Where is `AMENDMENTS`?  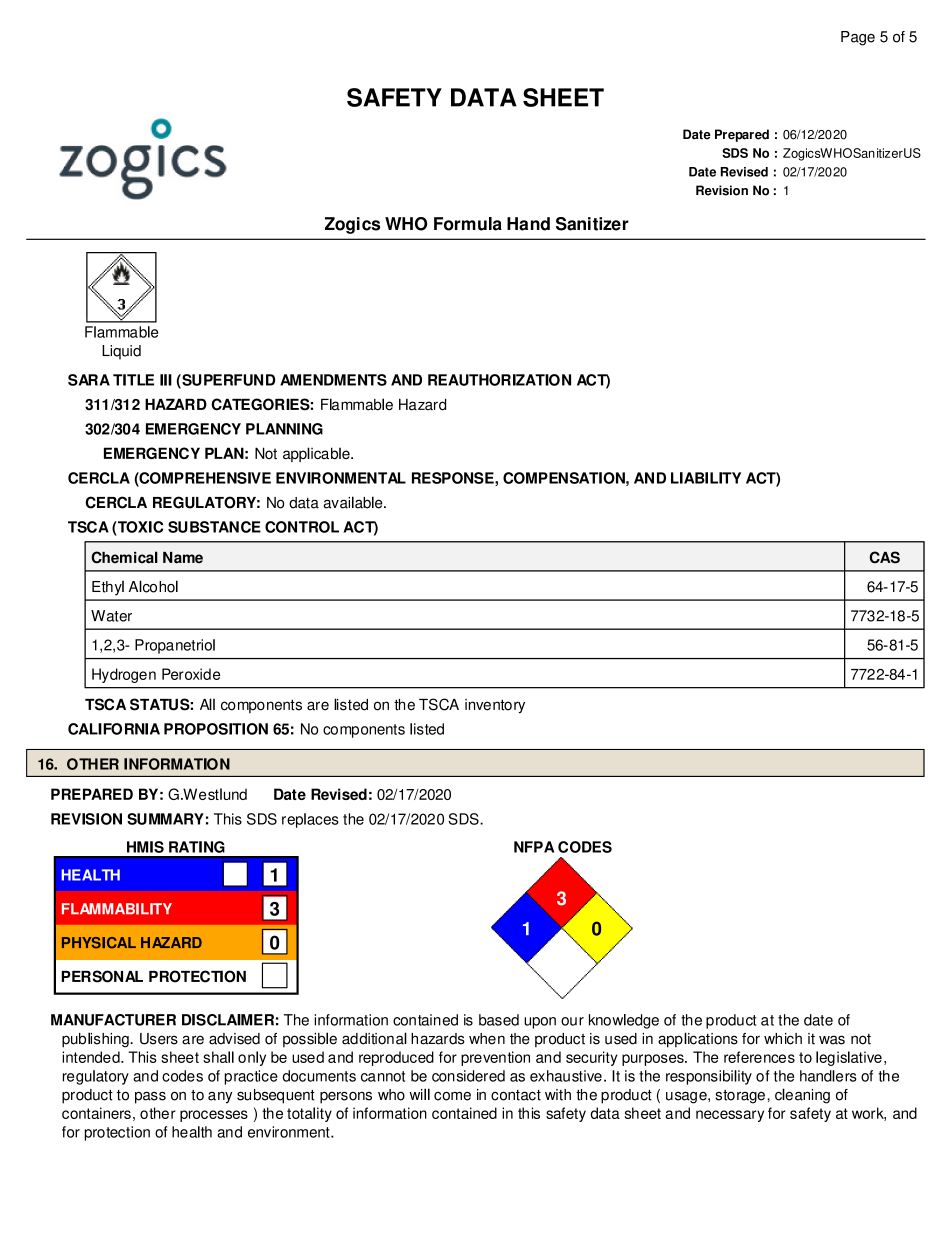 AMENDMENTS is located at coordinates (333, 380).
